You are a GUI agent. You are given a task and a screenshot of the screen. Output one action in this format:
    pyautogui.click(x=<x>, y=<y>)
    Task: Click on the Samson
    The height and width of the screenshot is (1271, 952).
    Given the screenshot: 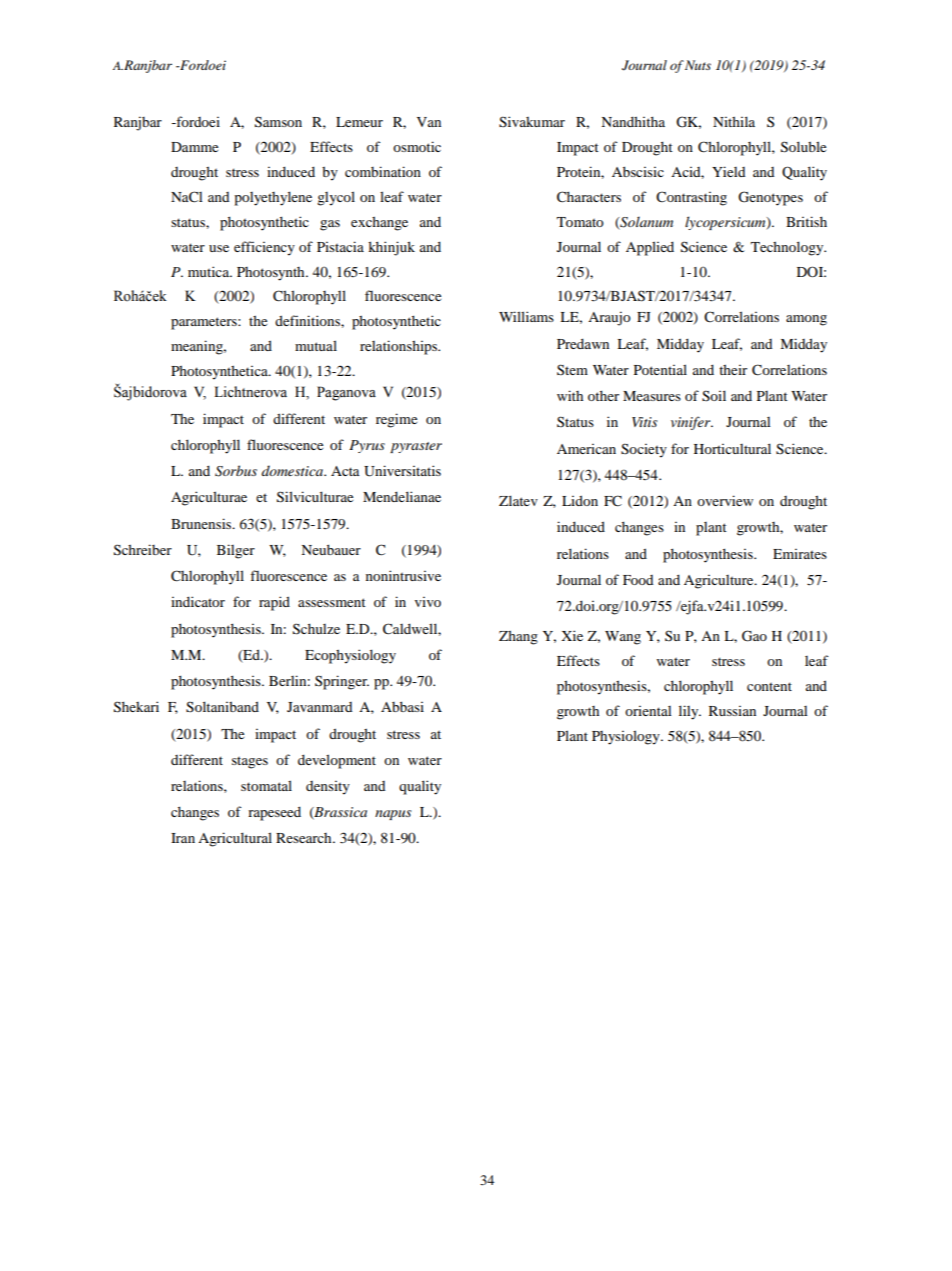 What is the action you would take?
    pyautogui.click(x=278, y=122)
